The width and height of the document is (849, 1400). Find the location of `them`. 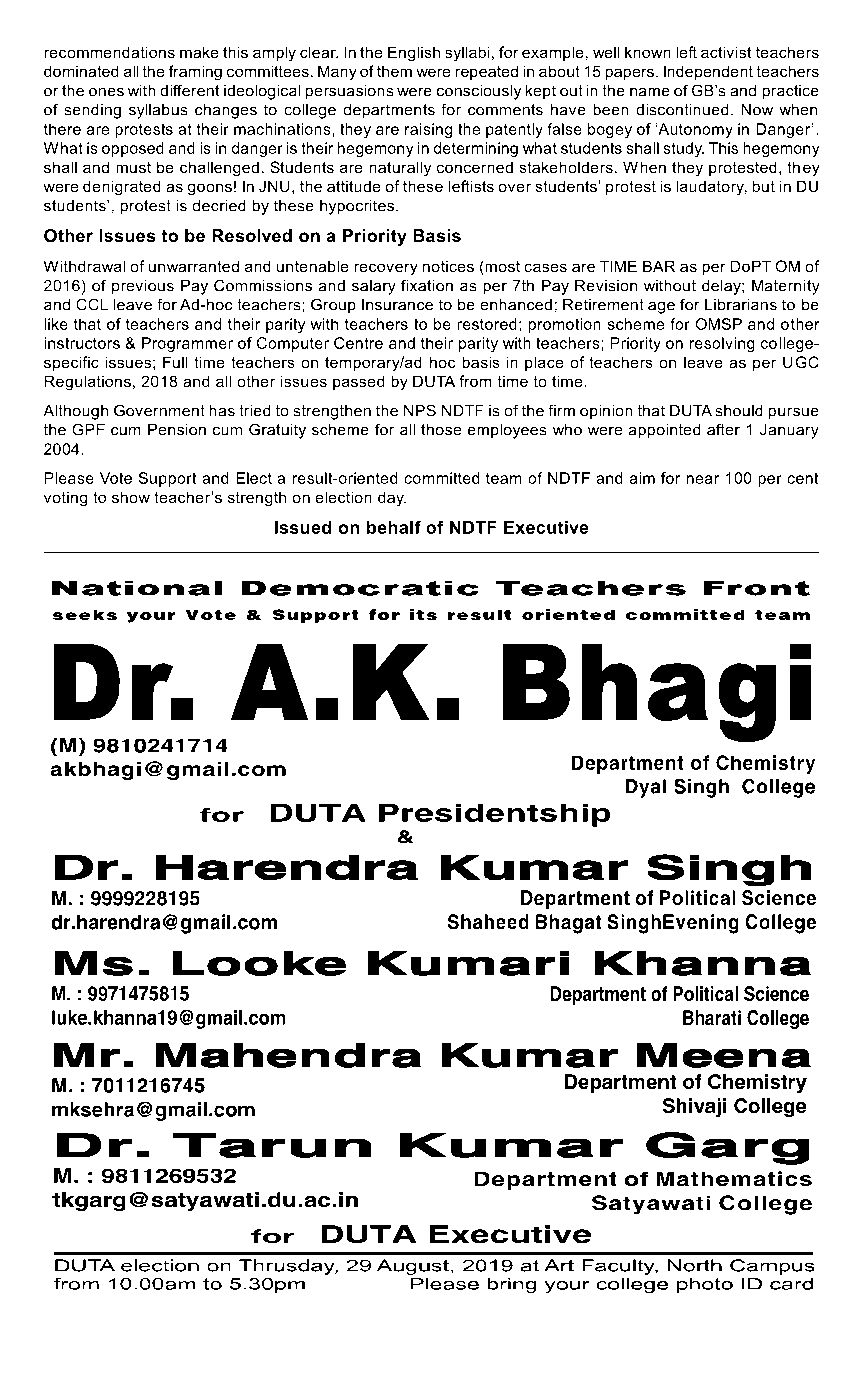

them is located at coordinates (394, 71).
